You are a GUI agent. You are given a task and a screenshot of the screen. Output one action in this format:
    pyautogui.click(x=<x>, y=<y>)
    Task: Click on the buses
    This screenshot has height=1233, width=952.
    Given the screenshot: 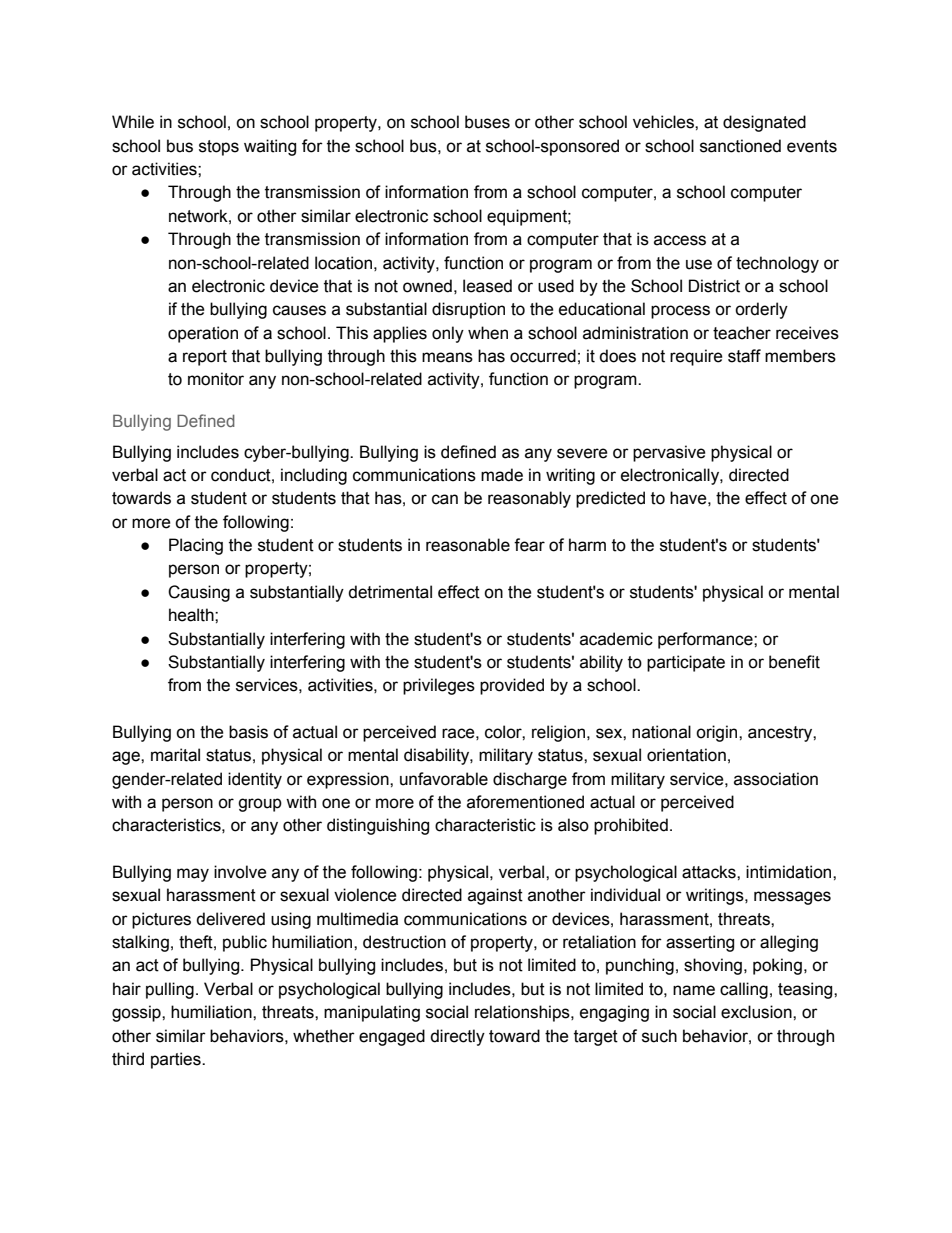 What is the action you would take?
    pyautogui.click(x=487, y=122)
